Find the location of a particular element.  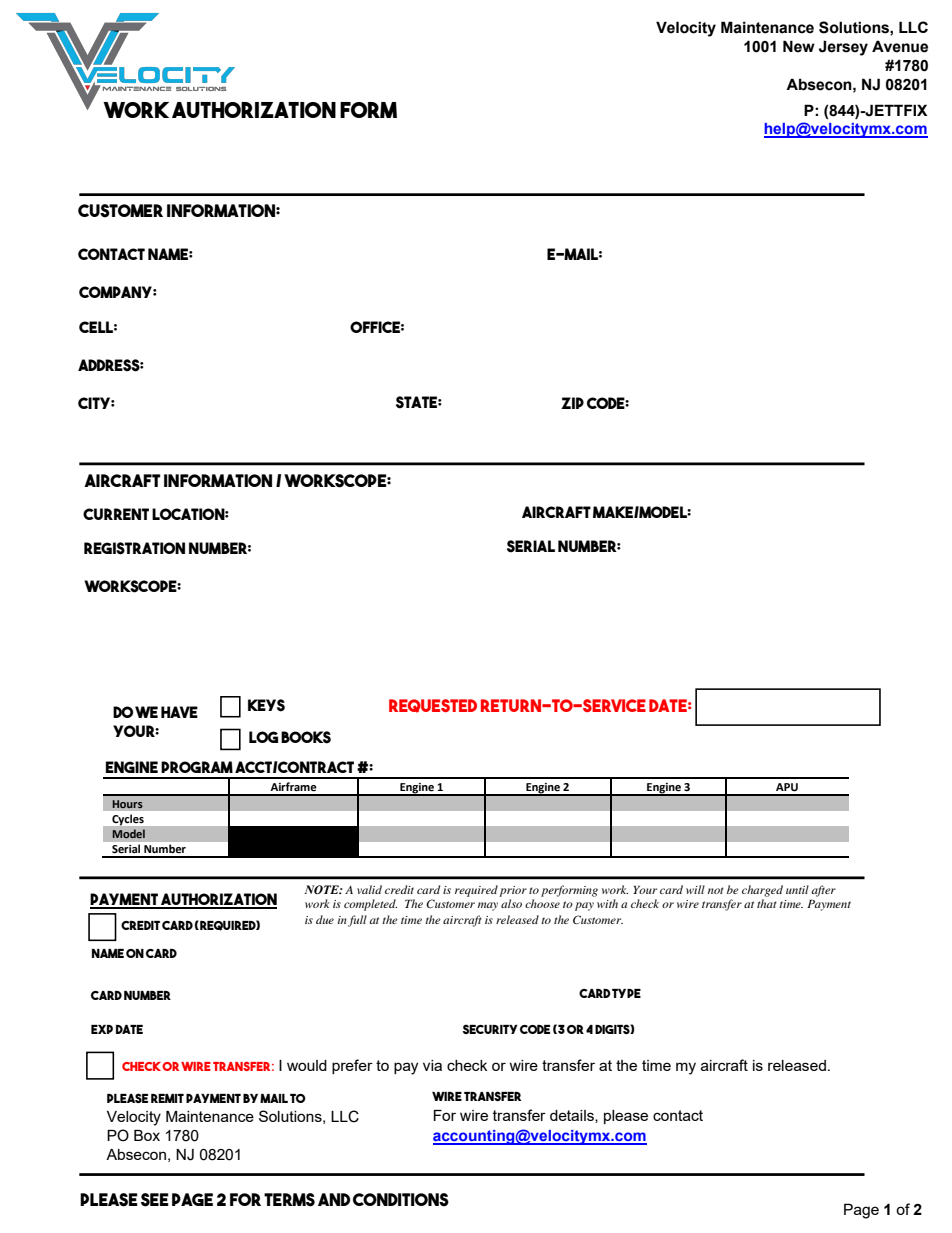

after is located at coordinates (823, 891).
